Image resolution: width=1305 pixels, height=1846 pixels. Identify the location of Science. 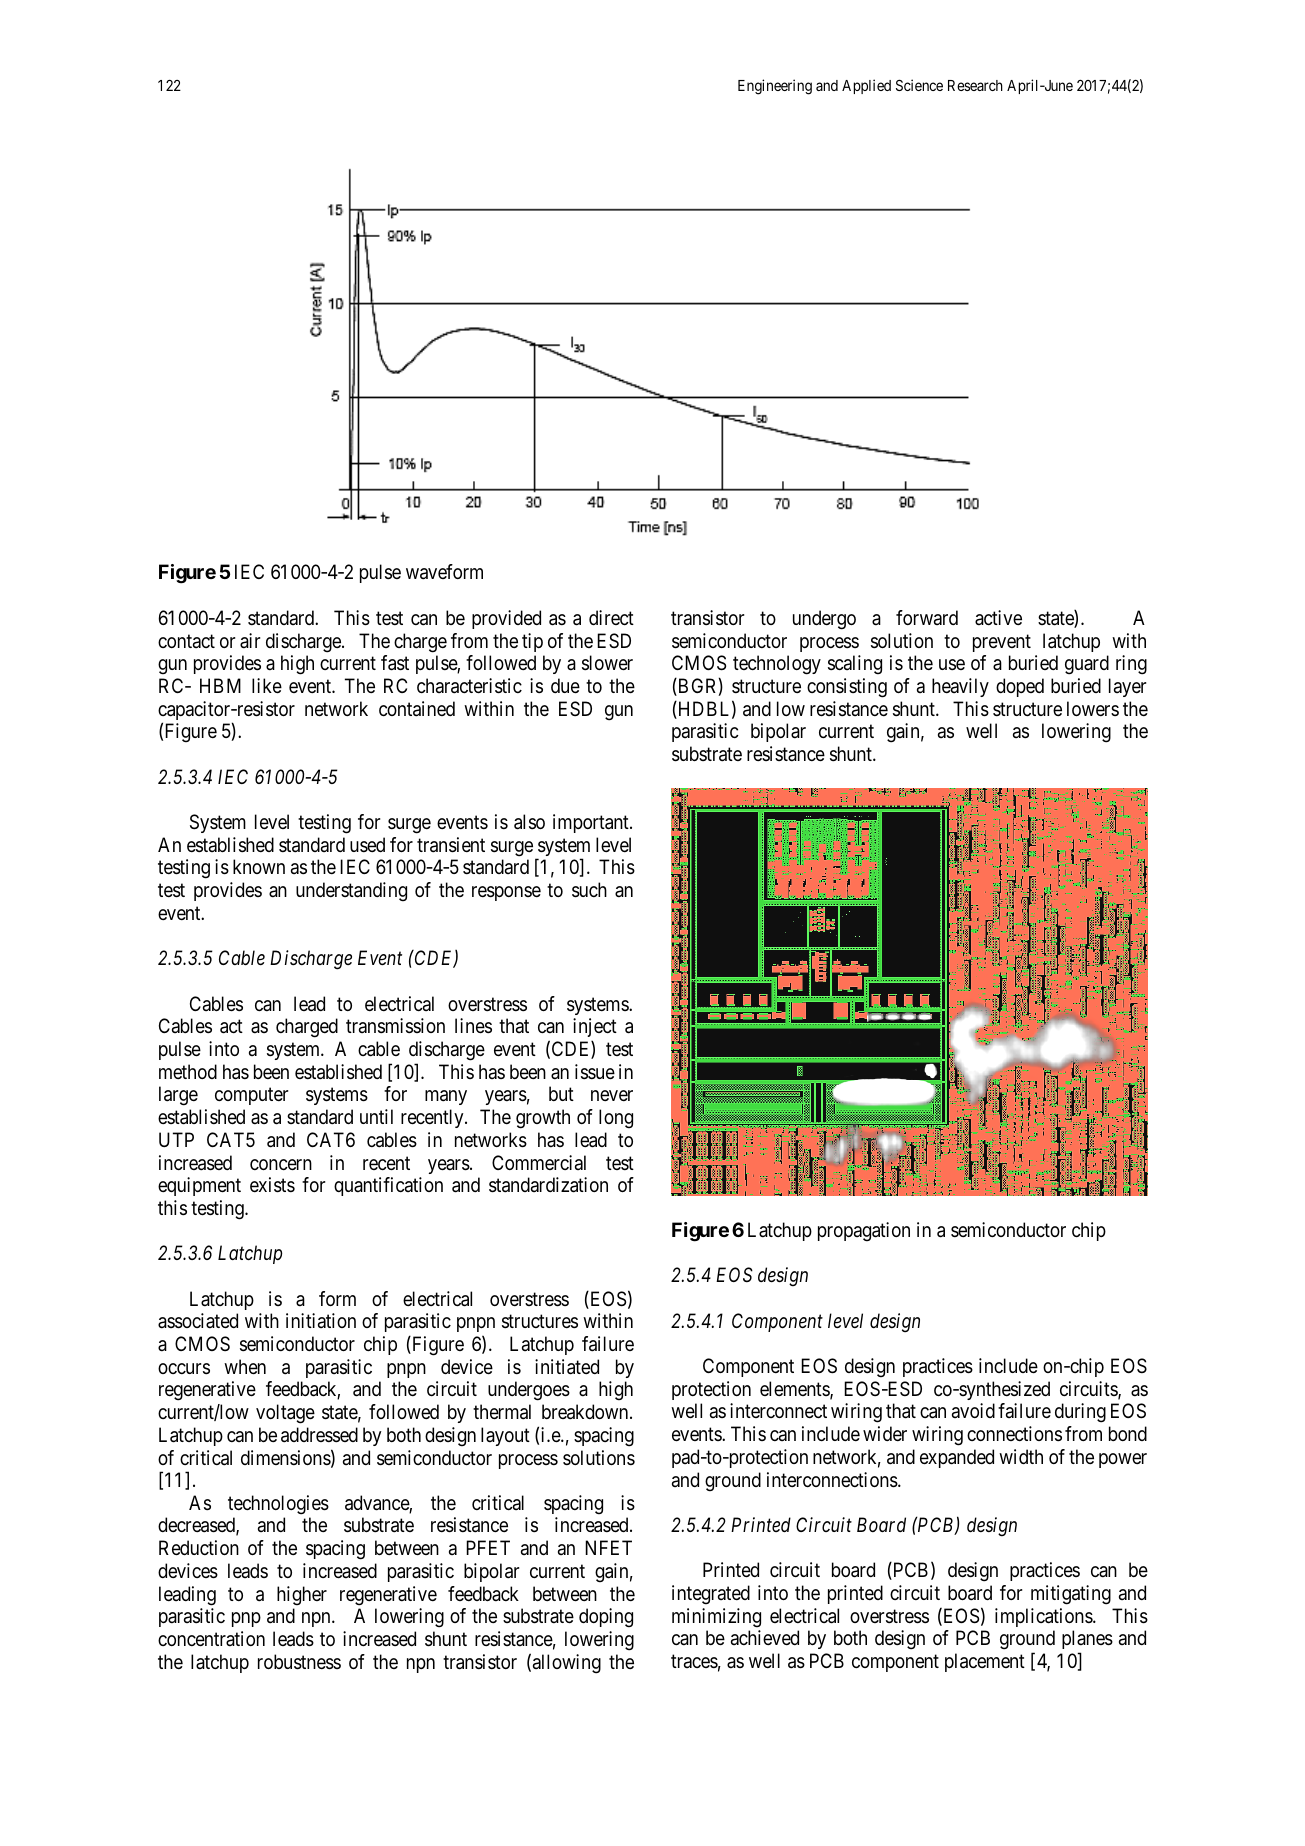
(919, 85).
